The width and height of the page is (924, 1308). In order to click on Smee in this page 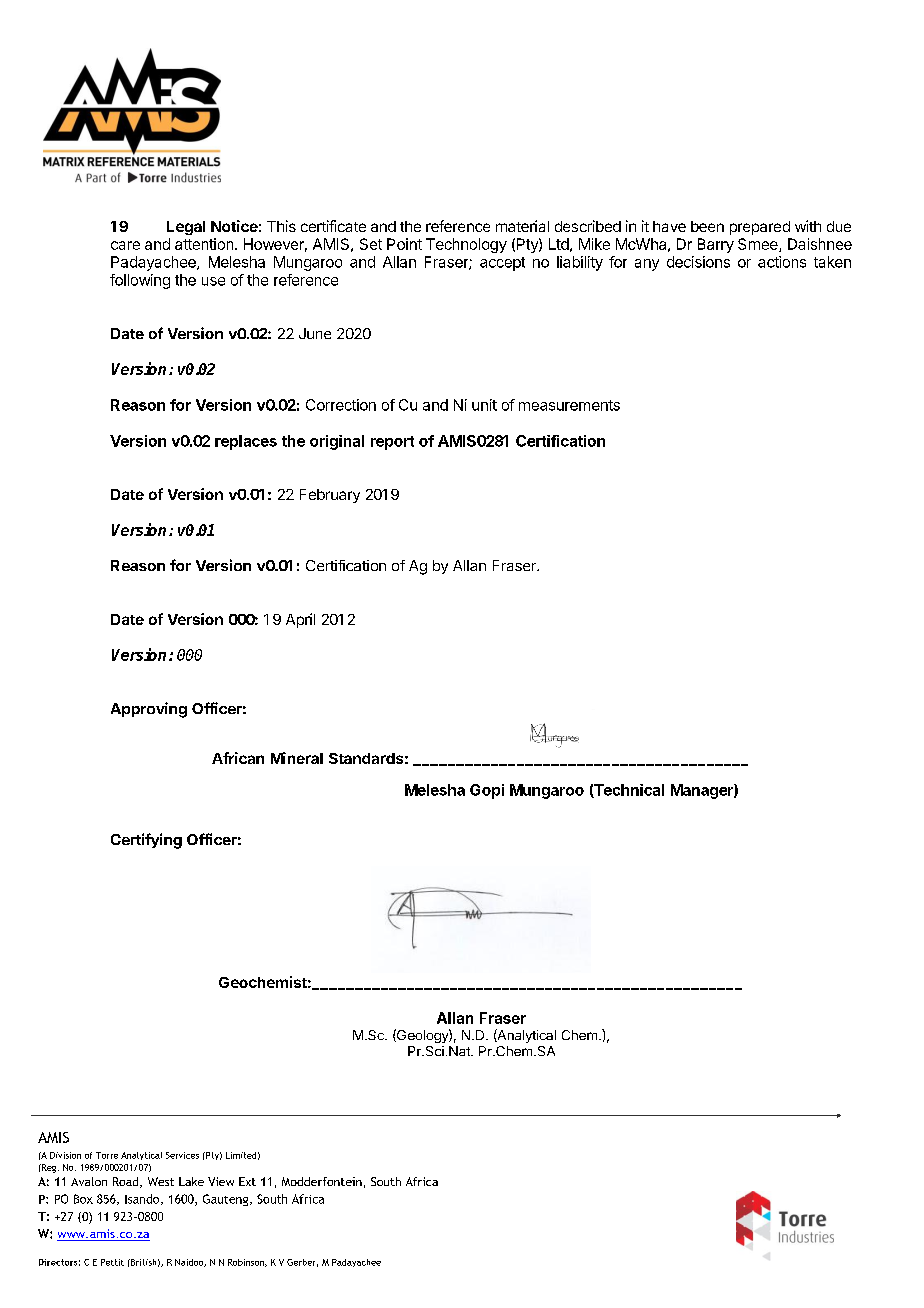, I will do `click(759, 245)`.
